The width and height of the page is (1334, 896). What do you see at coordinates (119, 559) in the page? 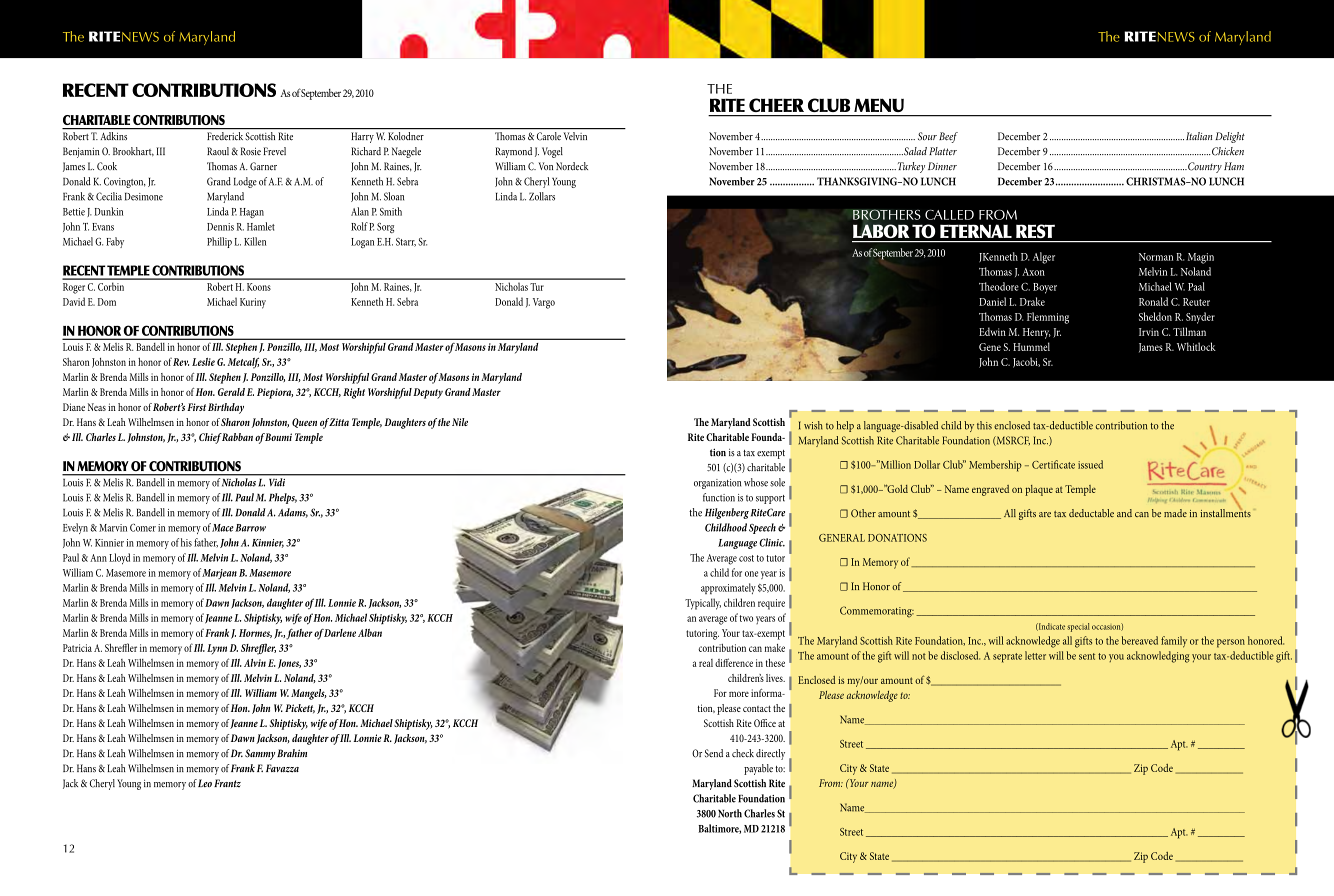
I see `Lloyd` at bounding box center [119, 559].
